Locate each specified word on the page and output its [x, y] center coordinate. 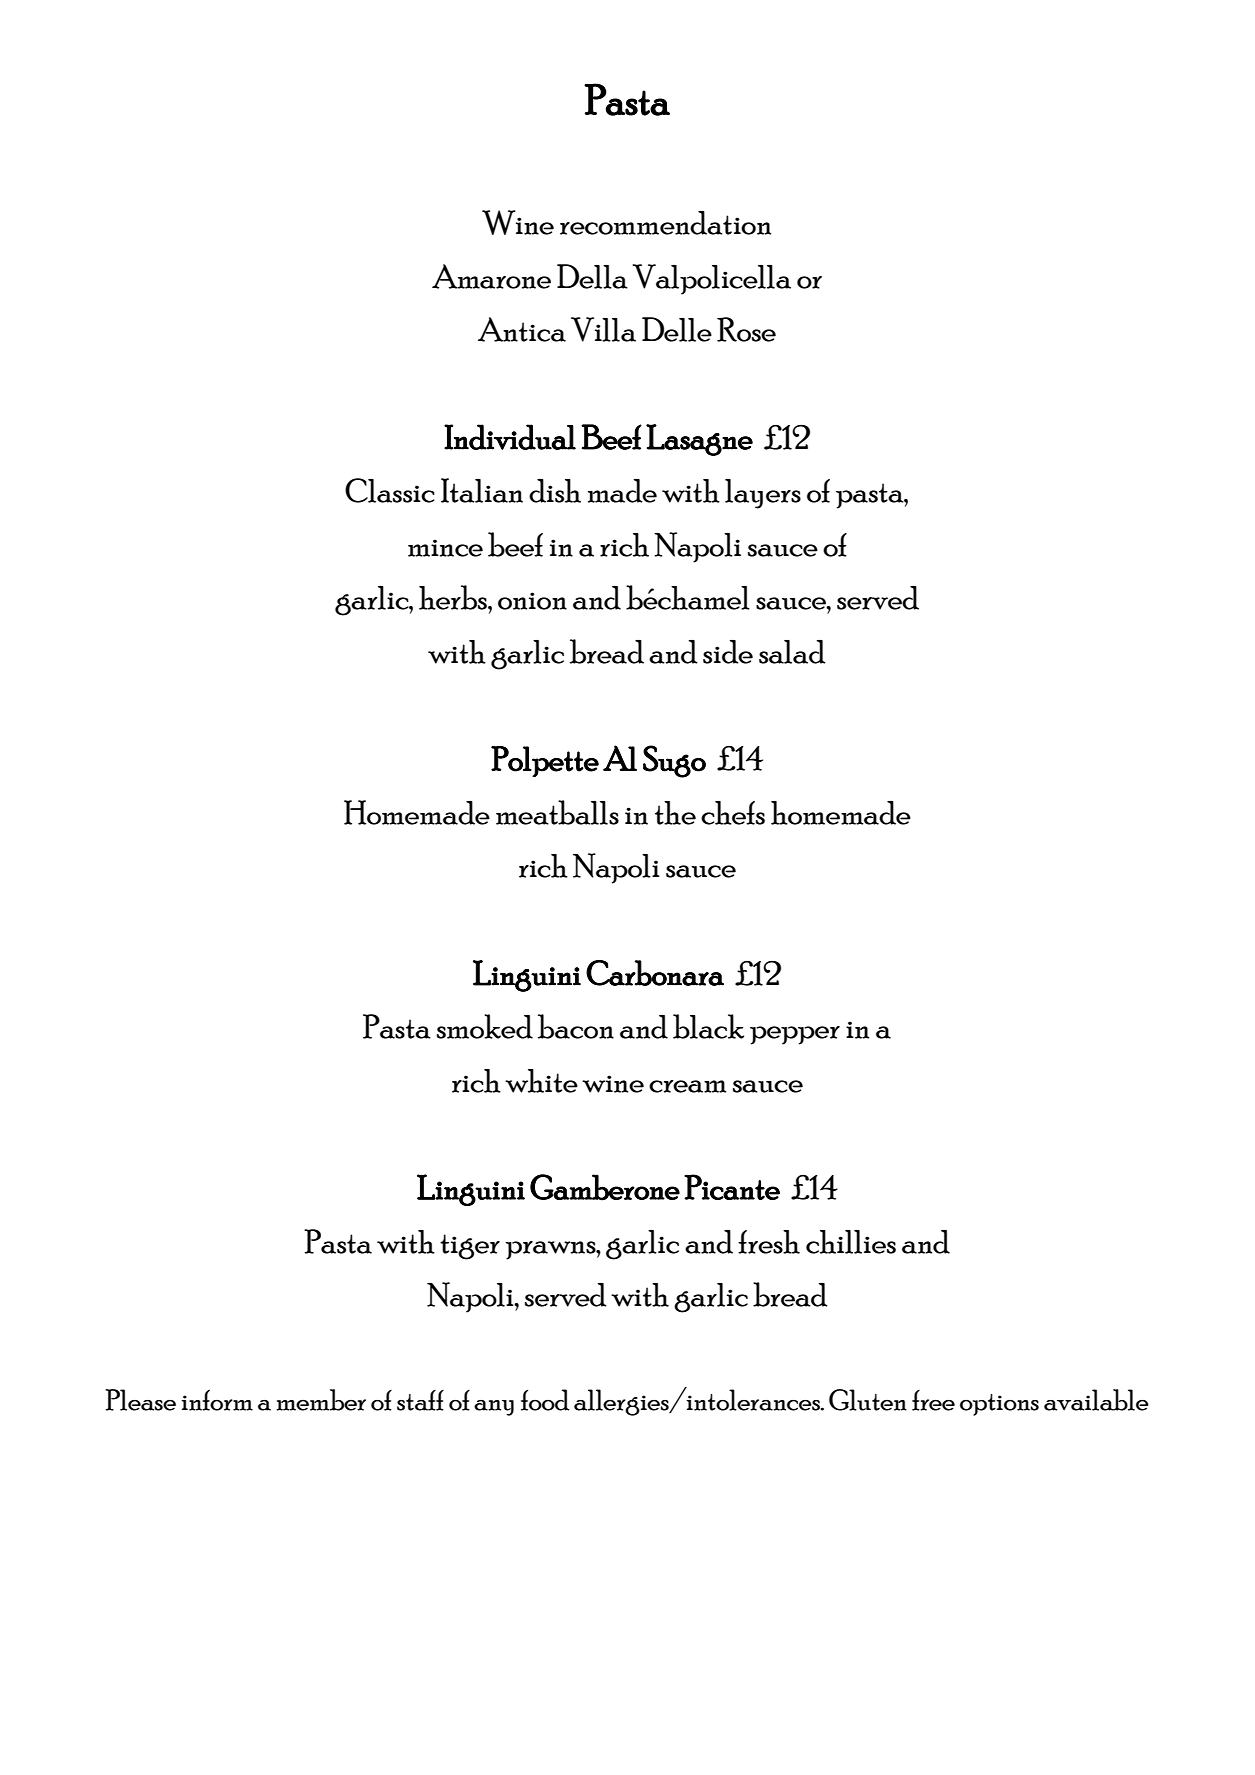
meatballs [557, 812]
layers [763, 494]
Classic [390, 490]
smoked [485, 1026]
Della [592, 276]
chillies [851, 1242]
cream [688, 1086]
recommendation [665, 223]
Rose [746, 329]
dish [555, 491]
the [675, 813]
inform [217, 1400]
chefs [733, 813]
